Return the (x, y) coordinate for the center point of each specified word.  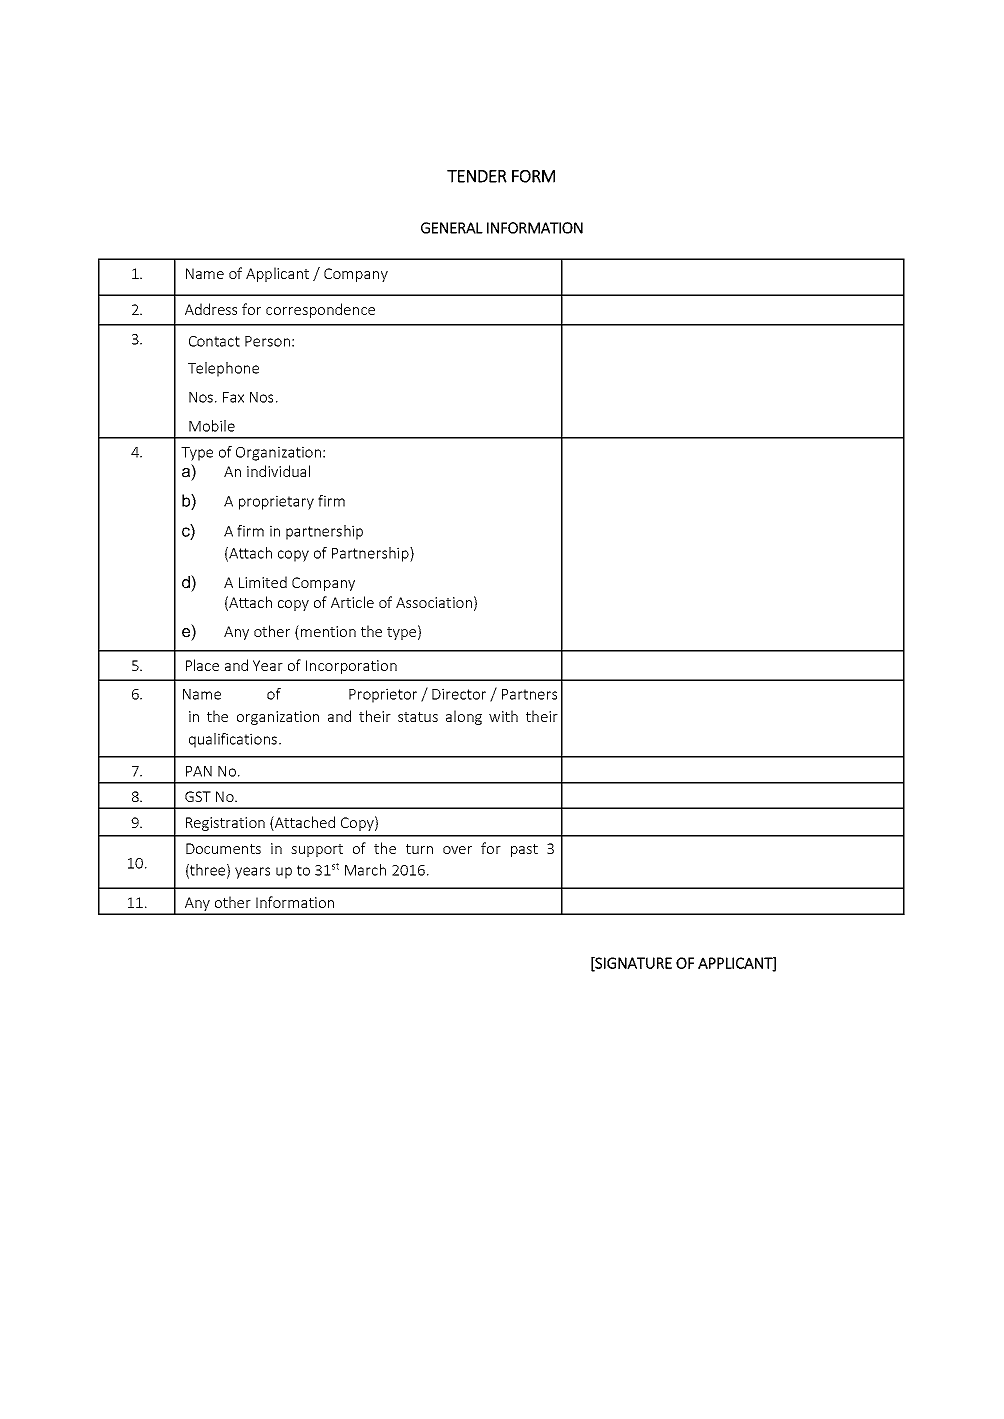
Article (352, 602)
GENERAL (452, 228)
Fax (233, 397)
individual (278, 471)
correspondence (320, 310)
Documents (223, 848)
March (365, 870)
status (418, 717)
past (524, 850)
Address (211, 309)
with (503, 716)
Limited (263, 582)
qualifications (233, 740)
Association (434, 602)
